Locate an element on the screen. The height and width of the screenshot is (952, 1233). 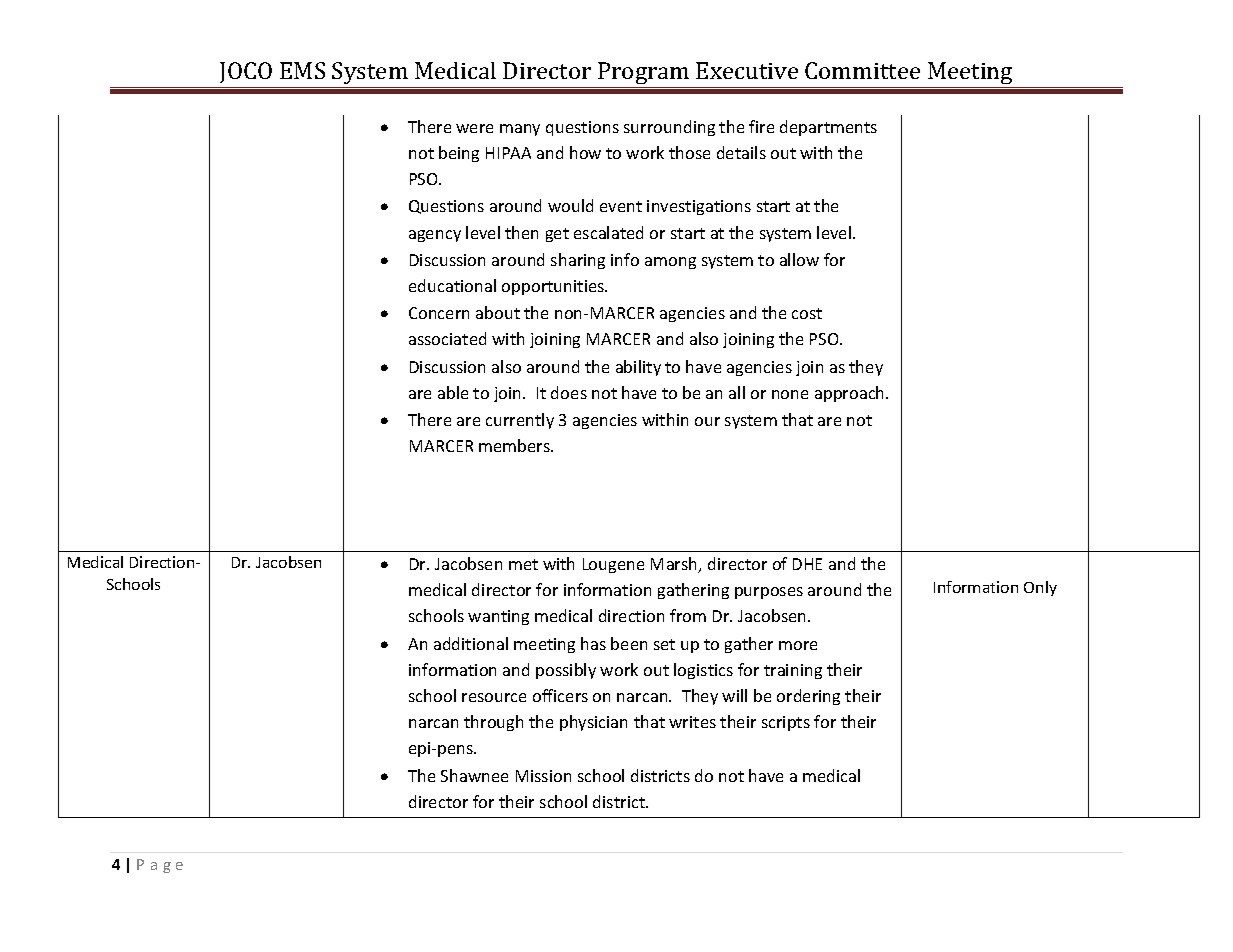
Marsh is located at coordinates (675, 565).
